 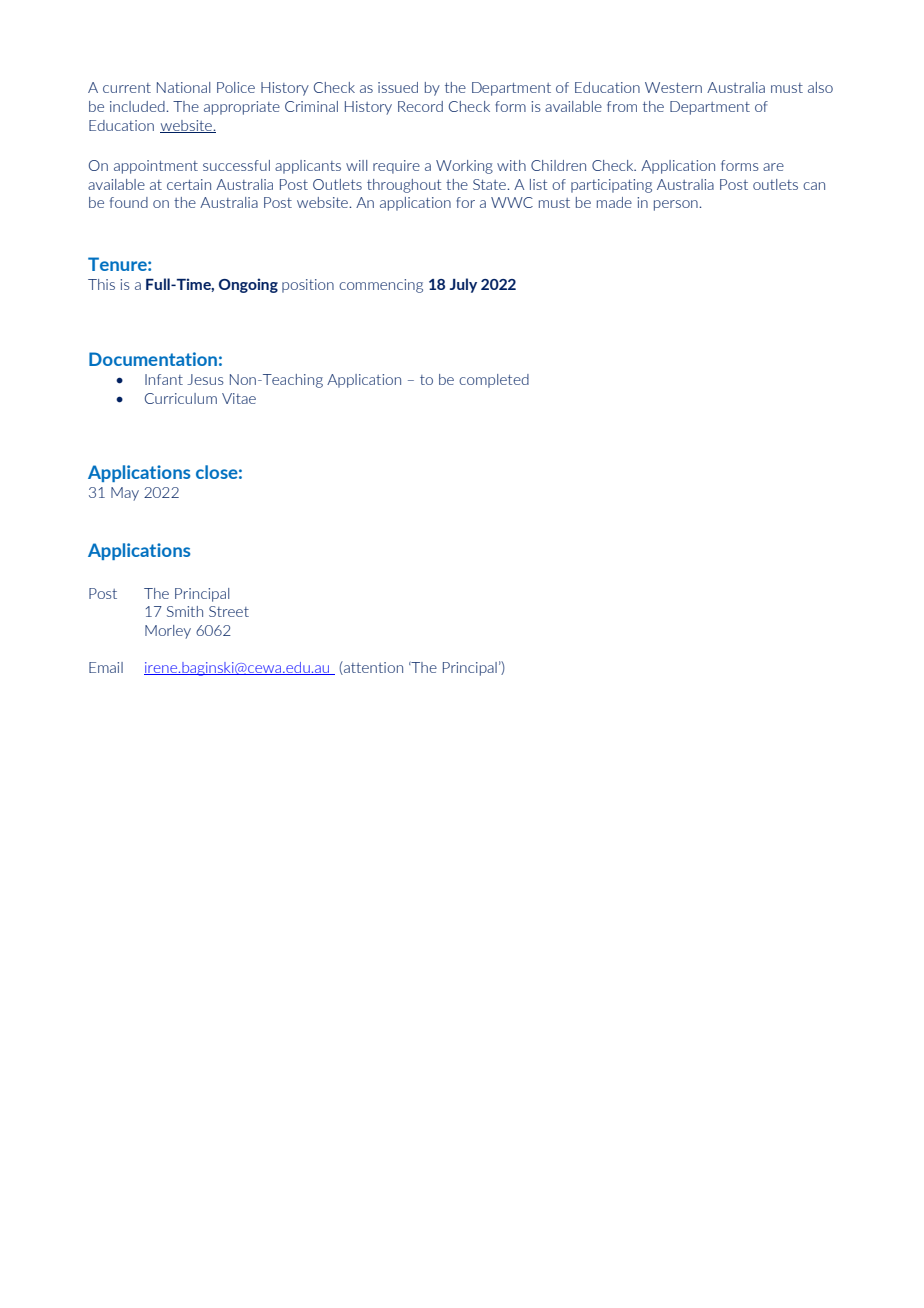 I want to click on person, so click(x=677, y=205).
